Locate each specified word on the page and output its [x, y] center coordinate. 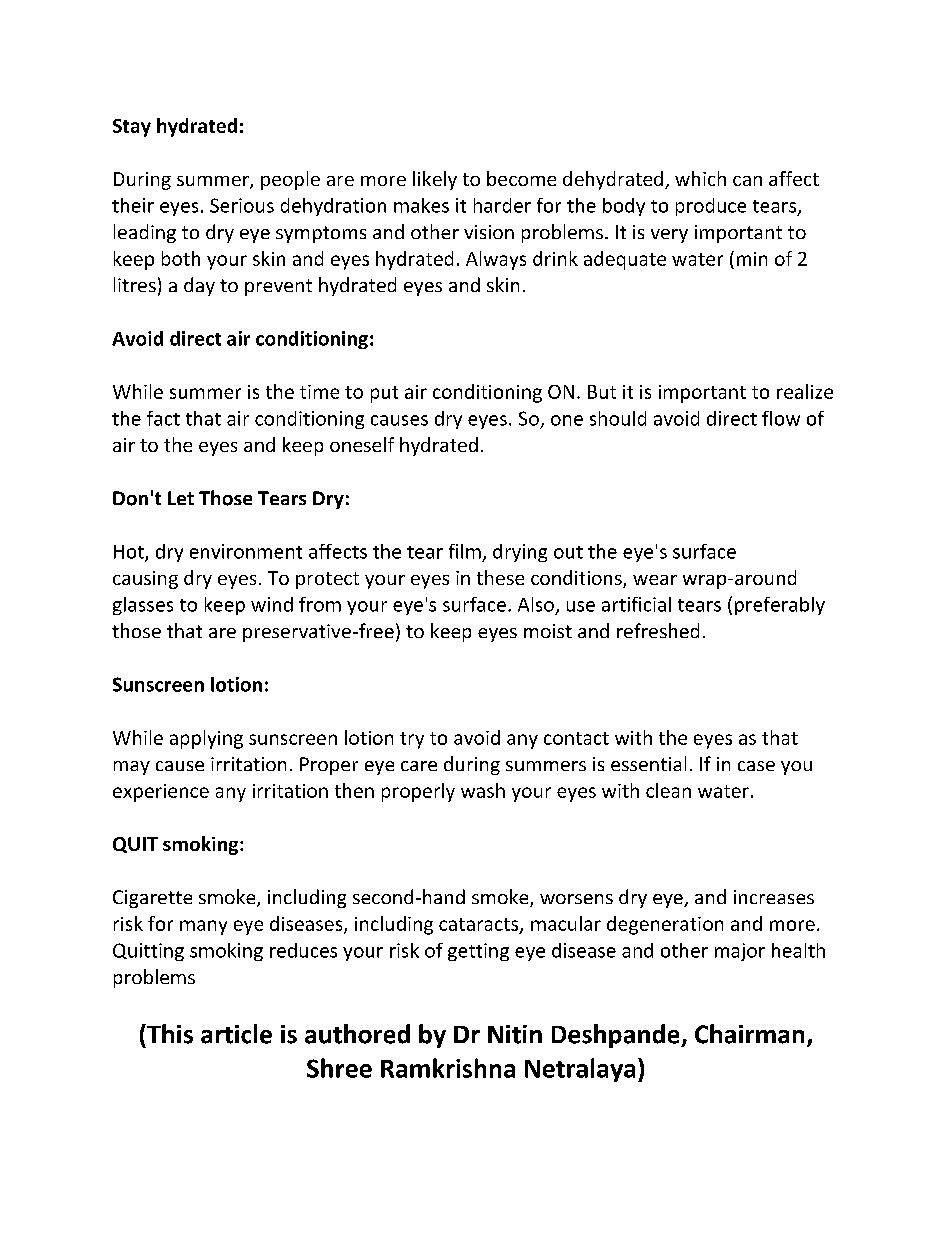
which [700, 178]
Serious [242, 205]
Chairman [749, 1034]
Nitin [515, 1034]
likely [435, 180]
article [236, 1034]
